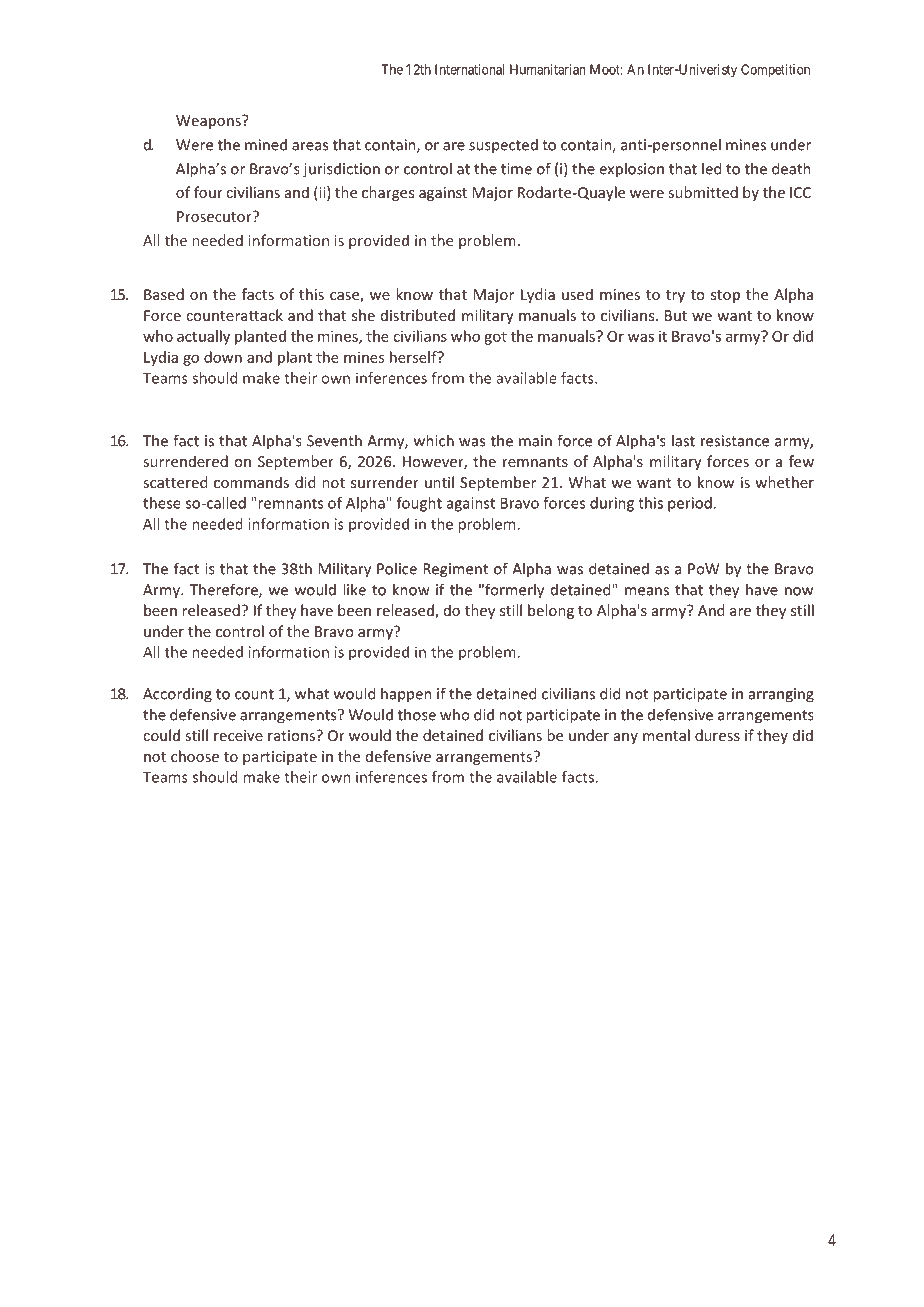 This page has height=1307, width=924. I want to click on Competition, so click(775, 71).
